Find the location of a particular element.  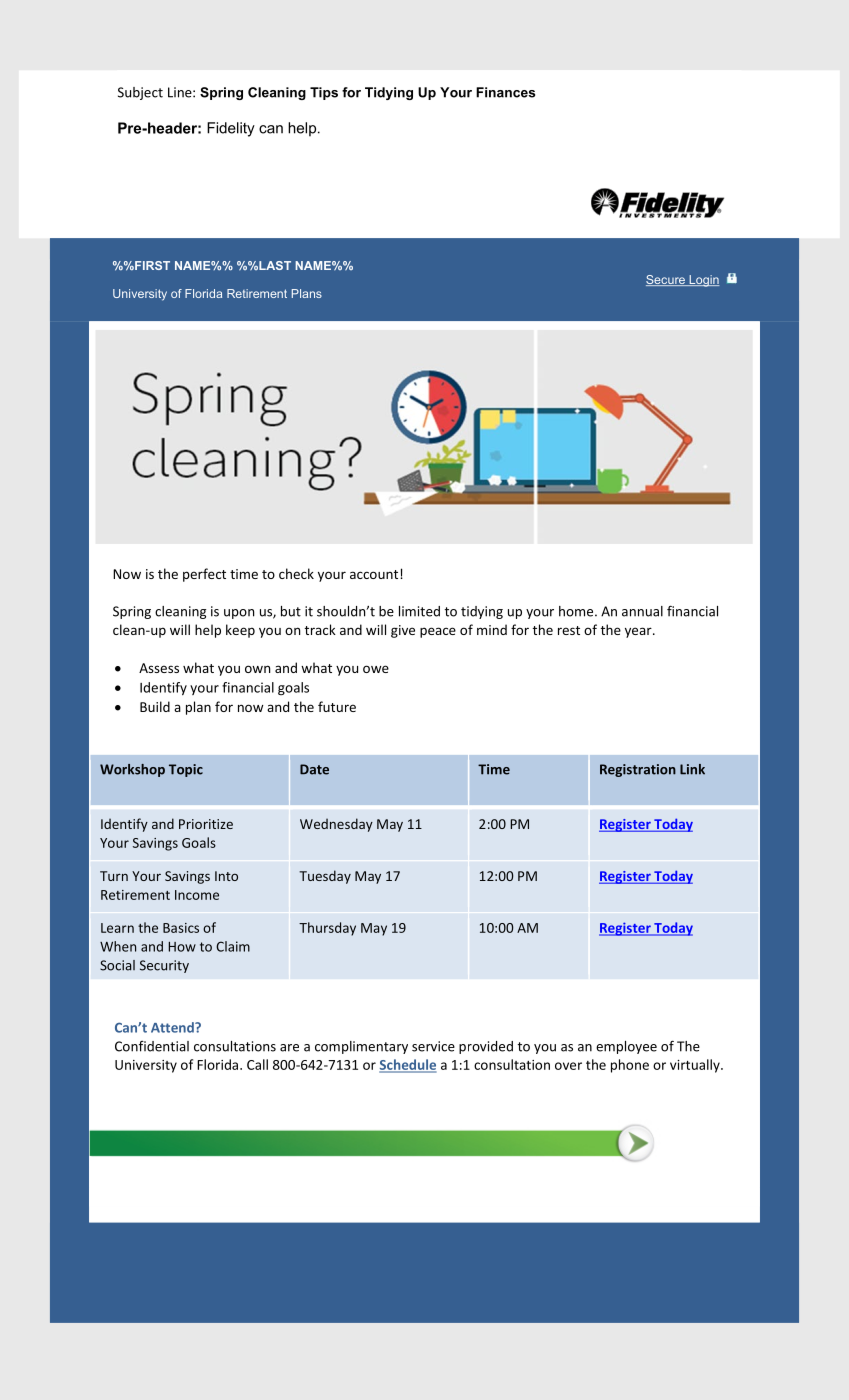

Attend is located at coordinates (173, 1027).
